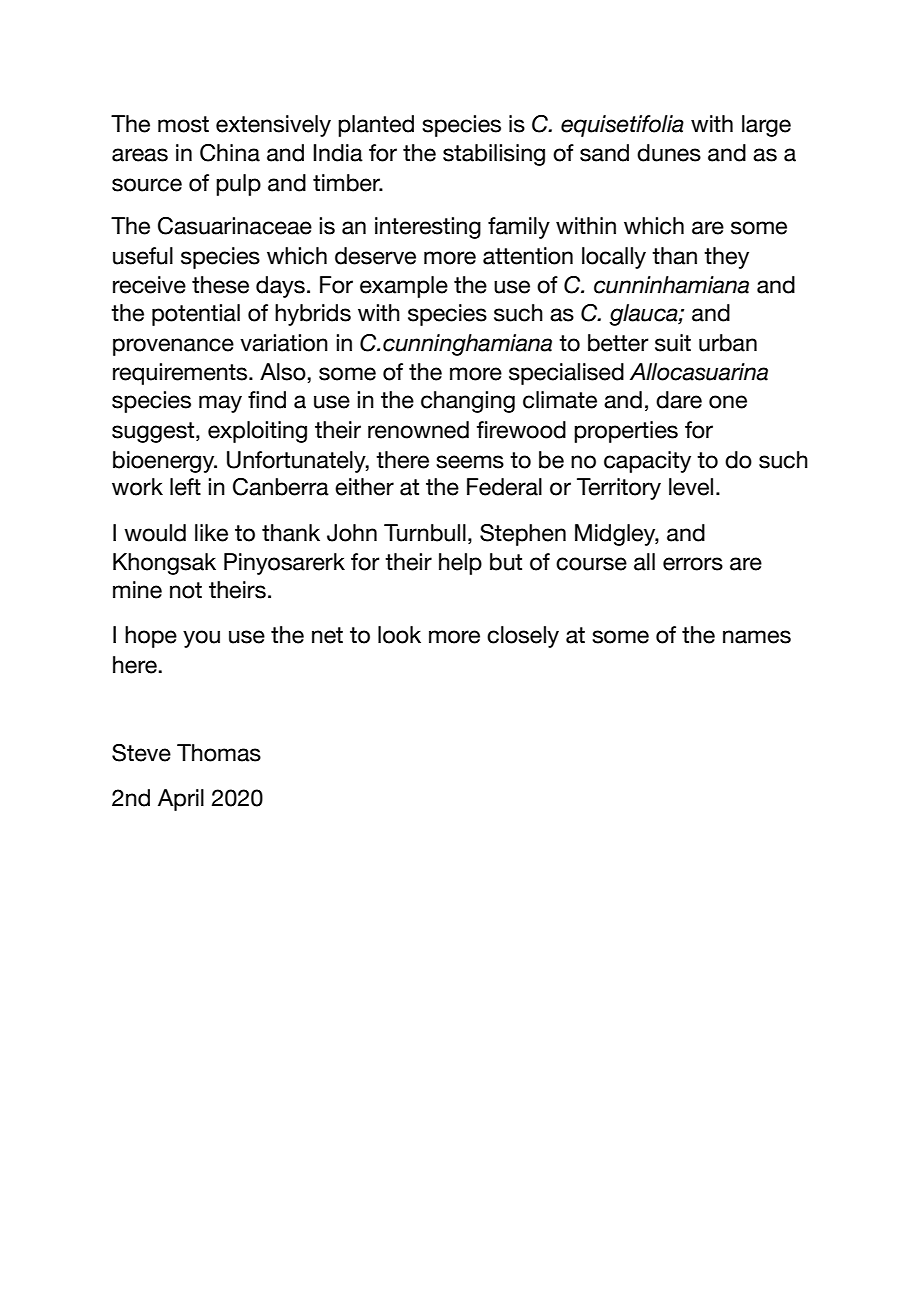 The height and width of the document is (1308, 924). Describe the element at coordinates (173, 347) in the document. I see `provenance` at that location.
